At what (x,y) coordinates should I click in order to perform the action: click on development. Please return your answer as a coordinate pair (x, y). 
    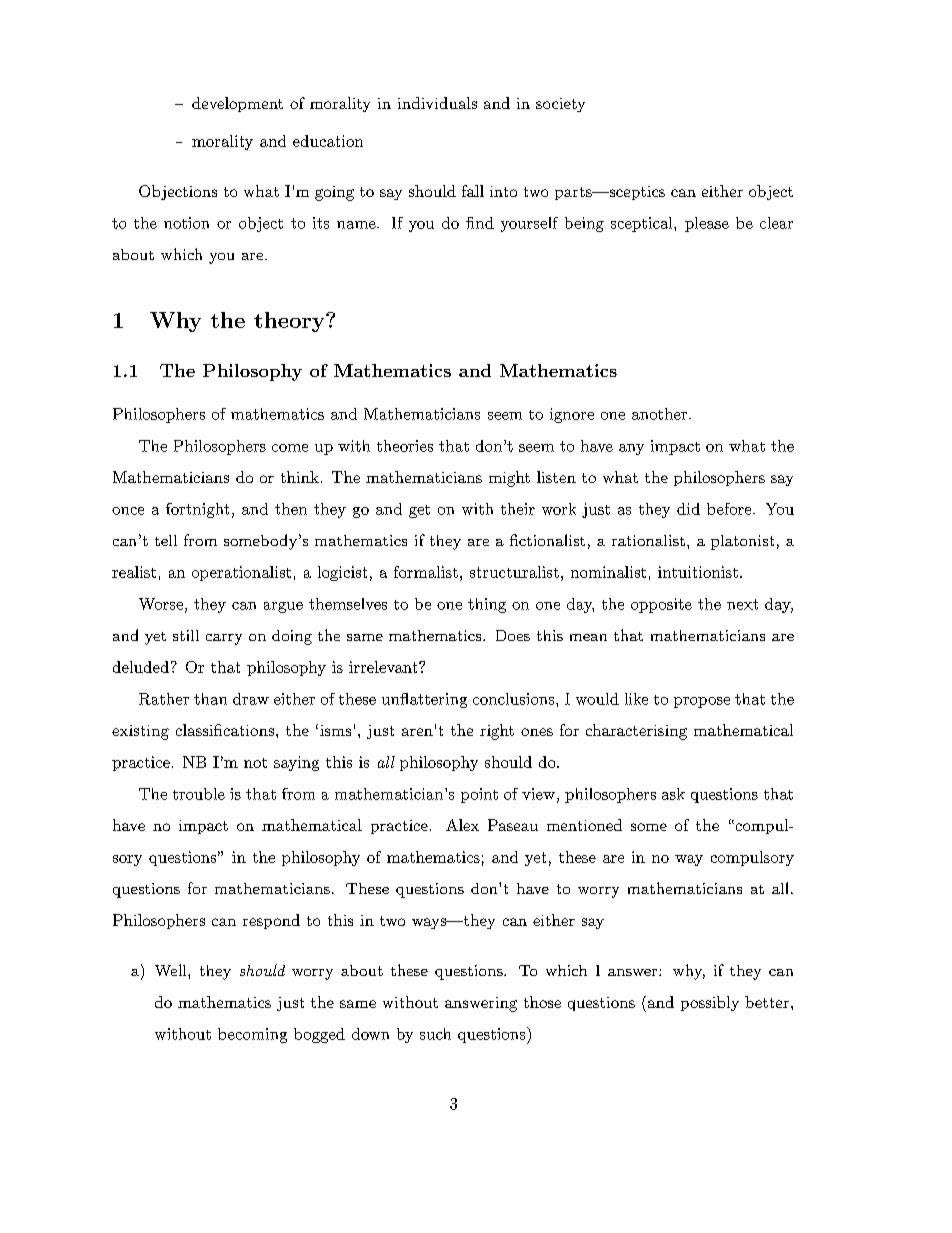
    Looking at the image, I should click on (237, 104).
